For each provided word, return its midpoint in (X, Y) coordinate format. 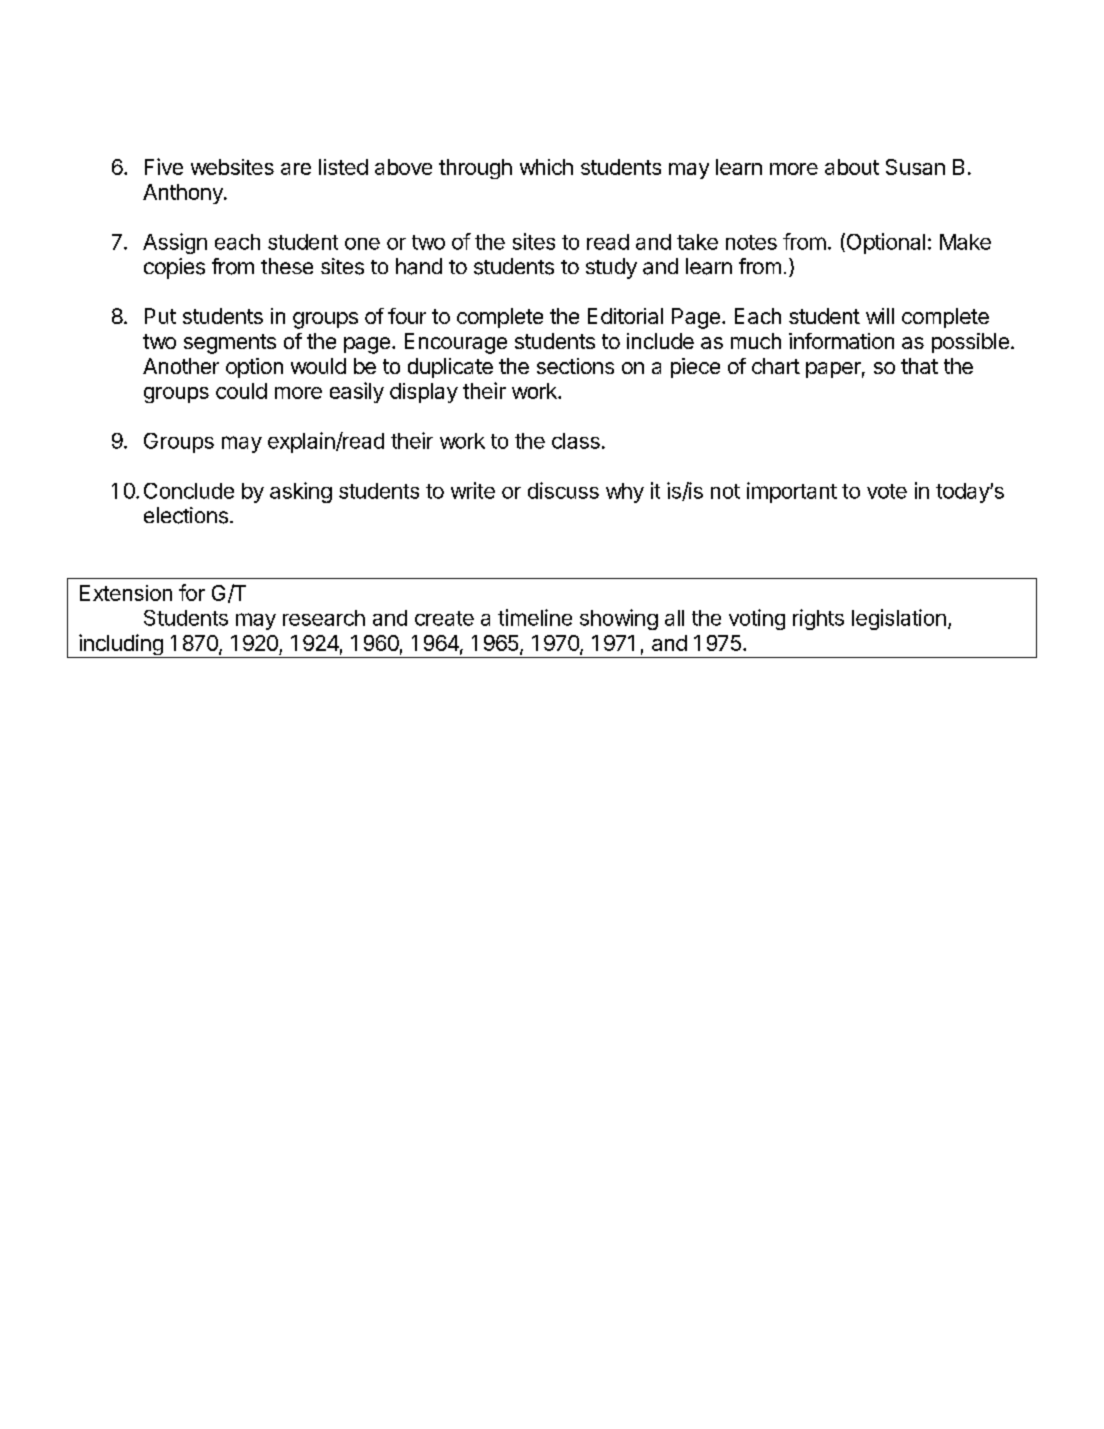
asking (301, 492)
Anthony (184, 194)
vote (887, 491)
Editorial (625, 316)
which (546, 167)
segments (230, 344)
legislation (899, 619)
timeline (535, 617)
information (841, 341)
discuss (563, 490)
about (852, 167)
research (324, 618)
